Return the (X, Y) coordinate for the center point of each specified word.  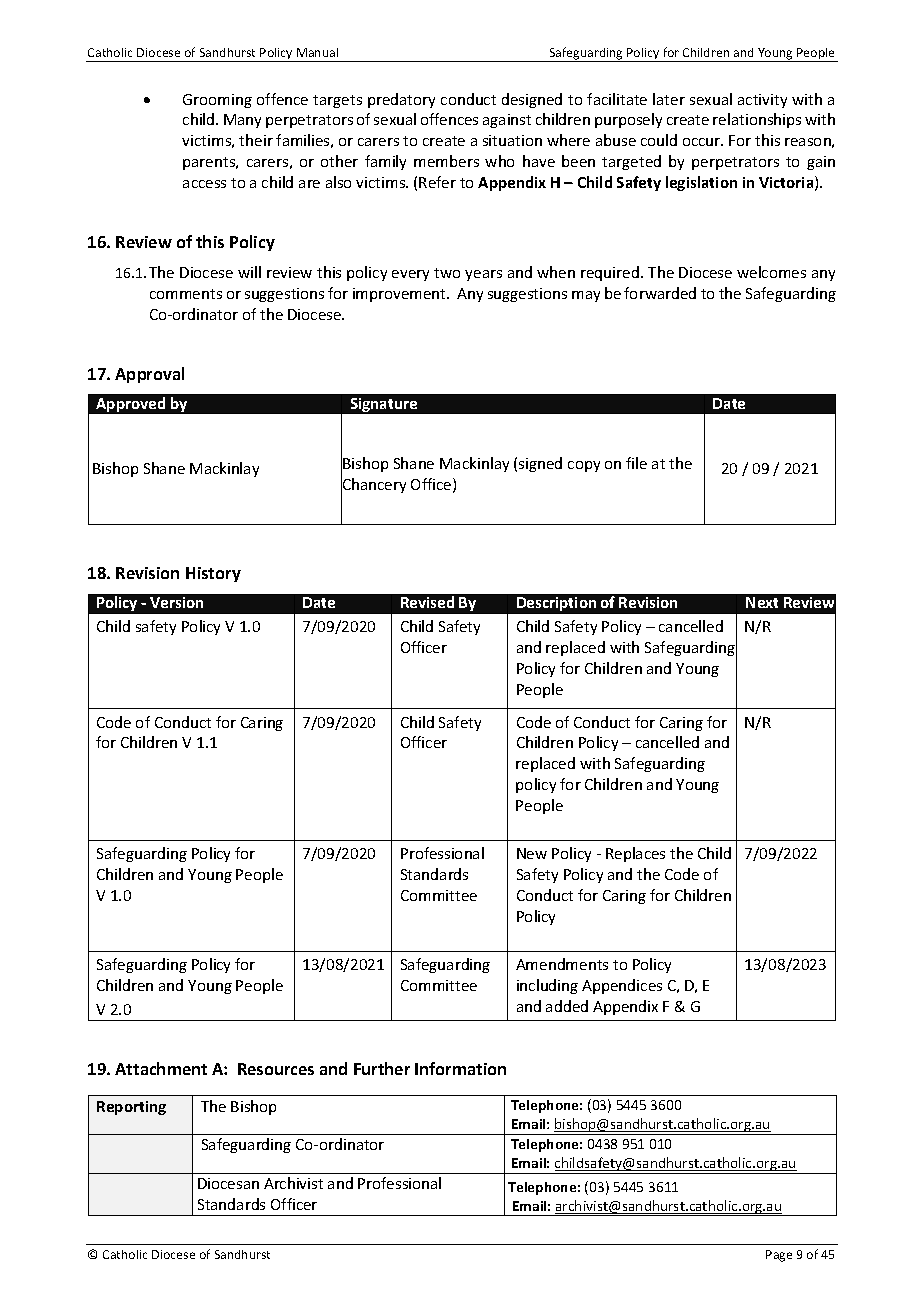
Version (176, 602)
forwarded (660, 293)
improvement (400, 295)
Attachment (161, 1068)
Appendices (622, 986)
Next (762, 602)
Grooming (217, 101)
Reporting (131, 1108)
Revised (427, 602)
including (547, 986)
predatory (401, 100)
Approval (149, 375)
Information (460, 1068)
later (669, 99)
